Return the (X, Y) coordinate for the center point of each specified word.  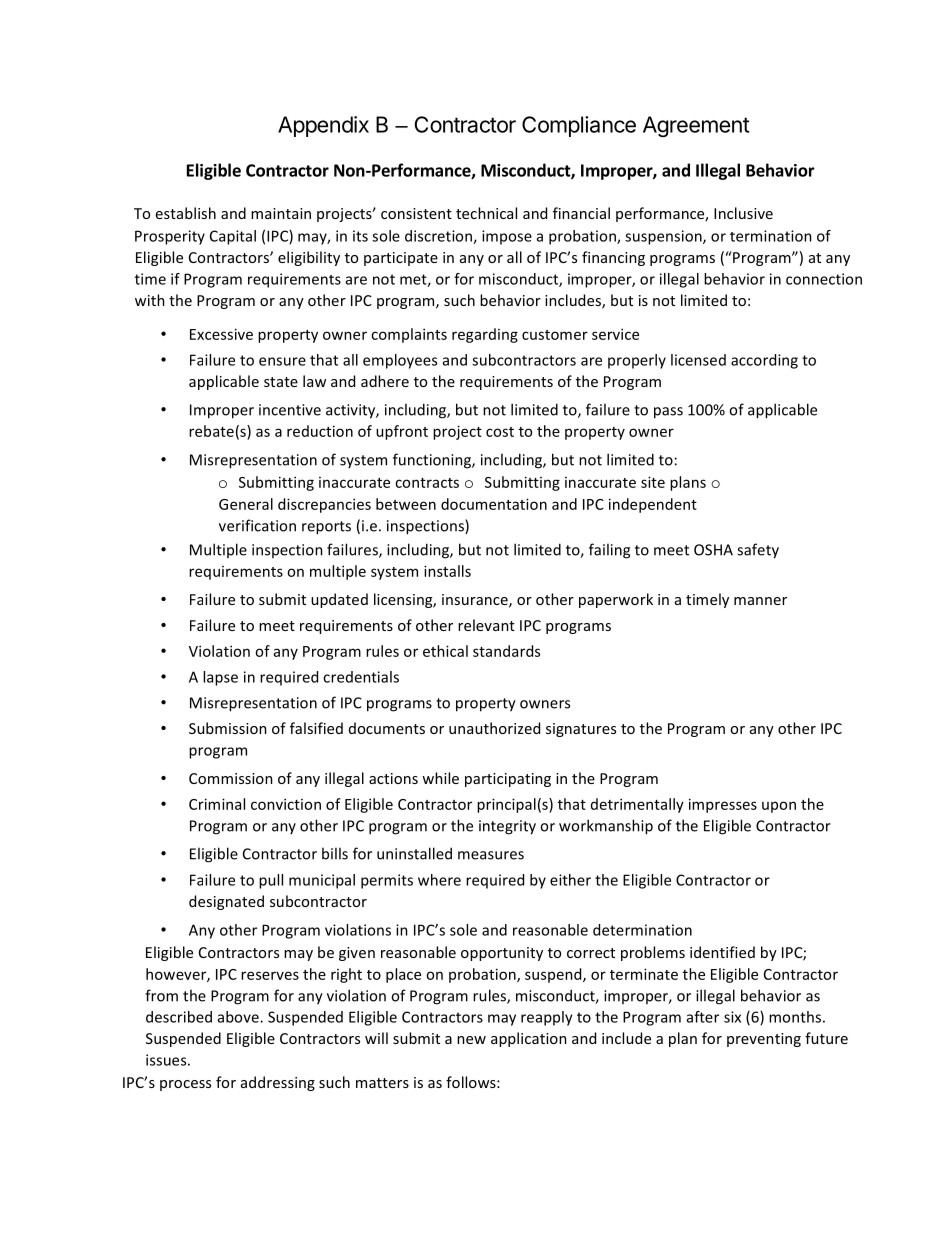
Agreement (696, 126)
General (246, 504)
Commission (231, 778)
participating (508, 780)
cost (500, 432)
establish (186, 213)
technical (486, 213)
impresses (723, 805)
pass (668, 413)
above (239, 1017)
